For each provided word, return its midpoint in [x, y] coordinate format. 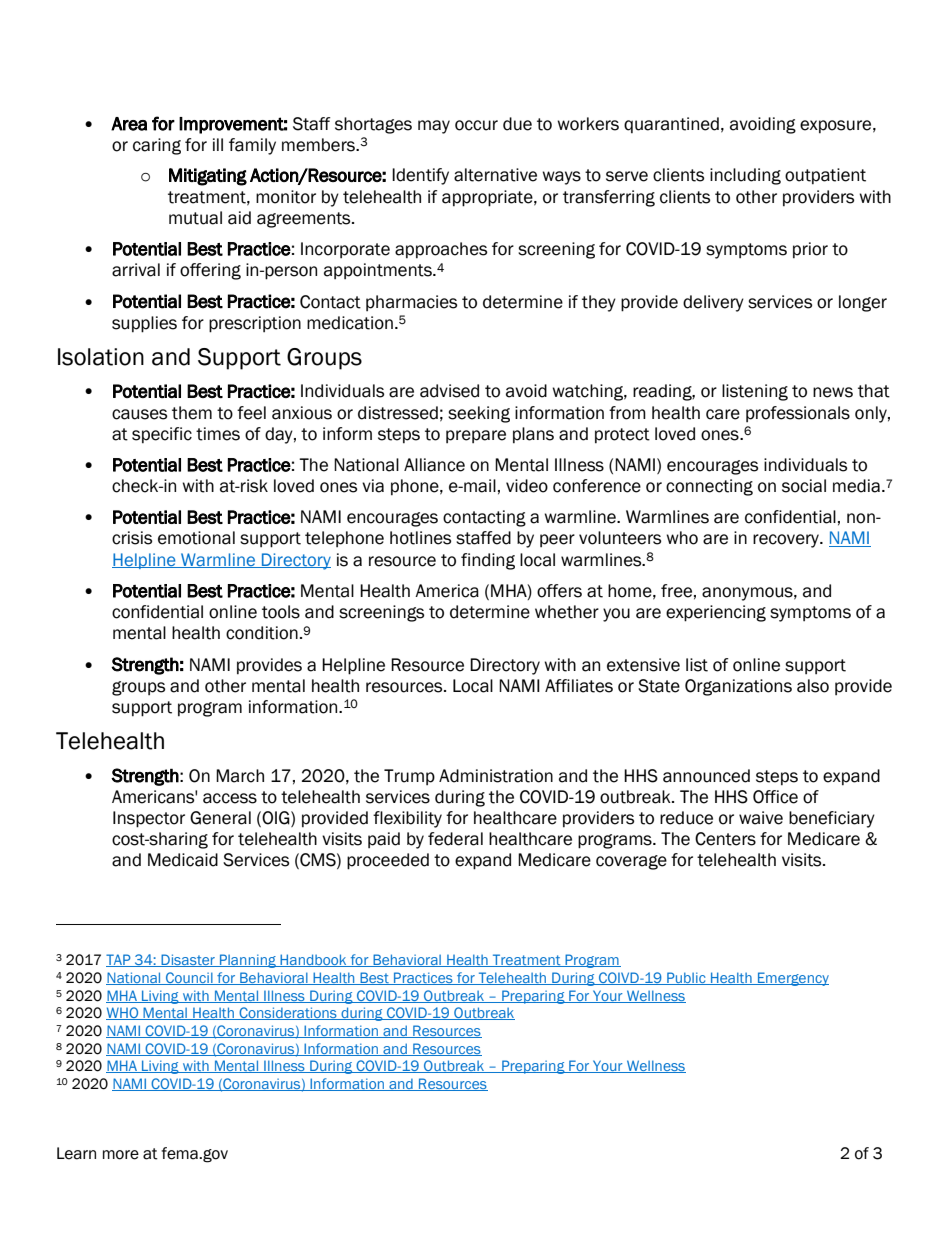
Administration [496, 776]
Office [775, 797]
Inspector [149, 819]
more [121, 1155]
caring [157, 146]
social [804, 486]
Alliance [434, 465]
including [745, 176]
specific [162, 435]
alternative [495, 175]
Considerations [288, 1013]
